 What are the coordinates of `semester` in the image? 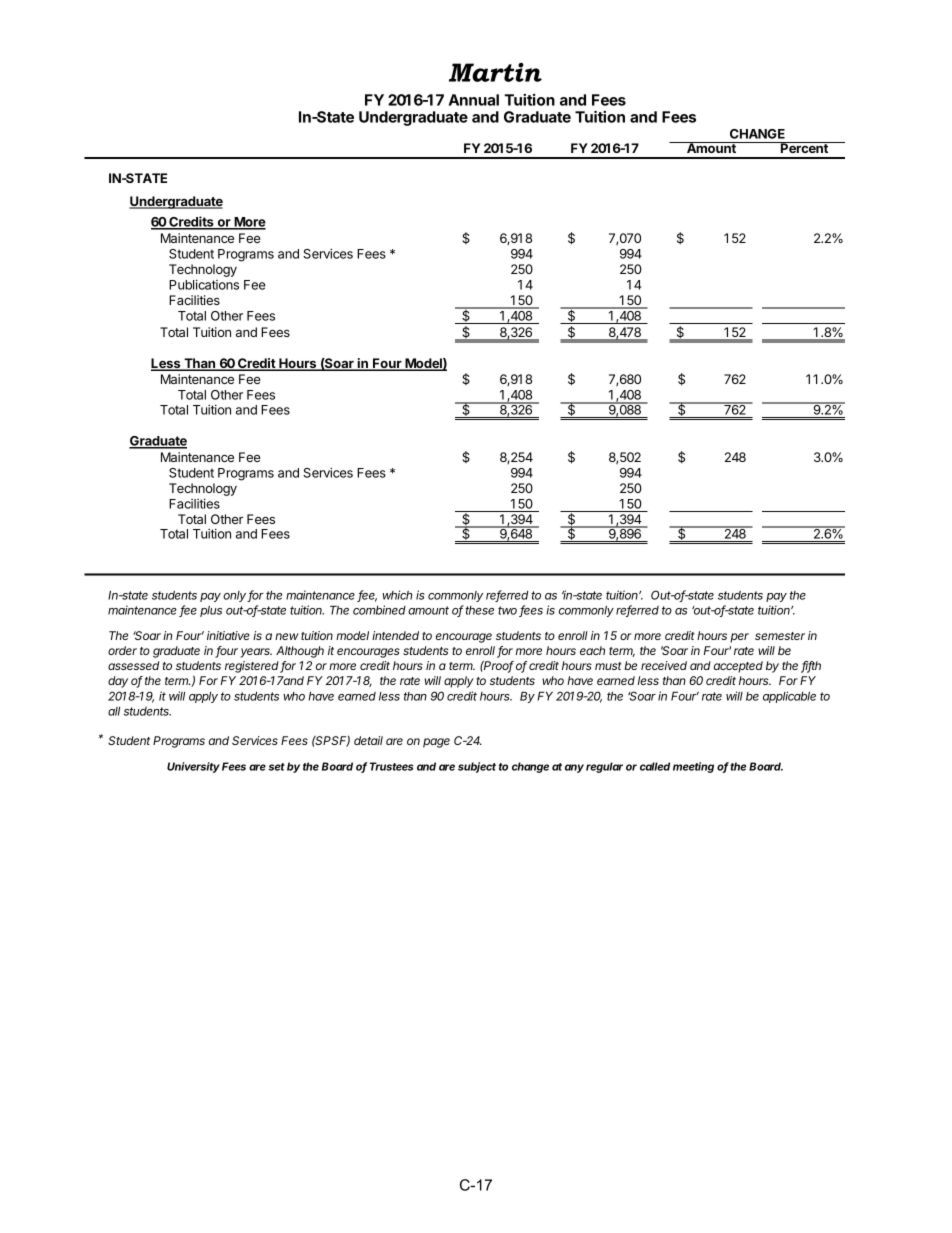 It's located at (780, 636).
